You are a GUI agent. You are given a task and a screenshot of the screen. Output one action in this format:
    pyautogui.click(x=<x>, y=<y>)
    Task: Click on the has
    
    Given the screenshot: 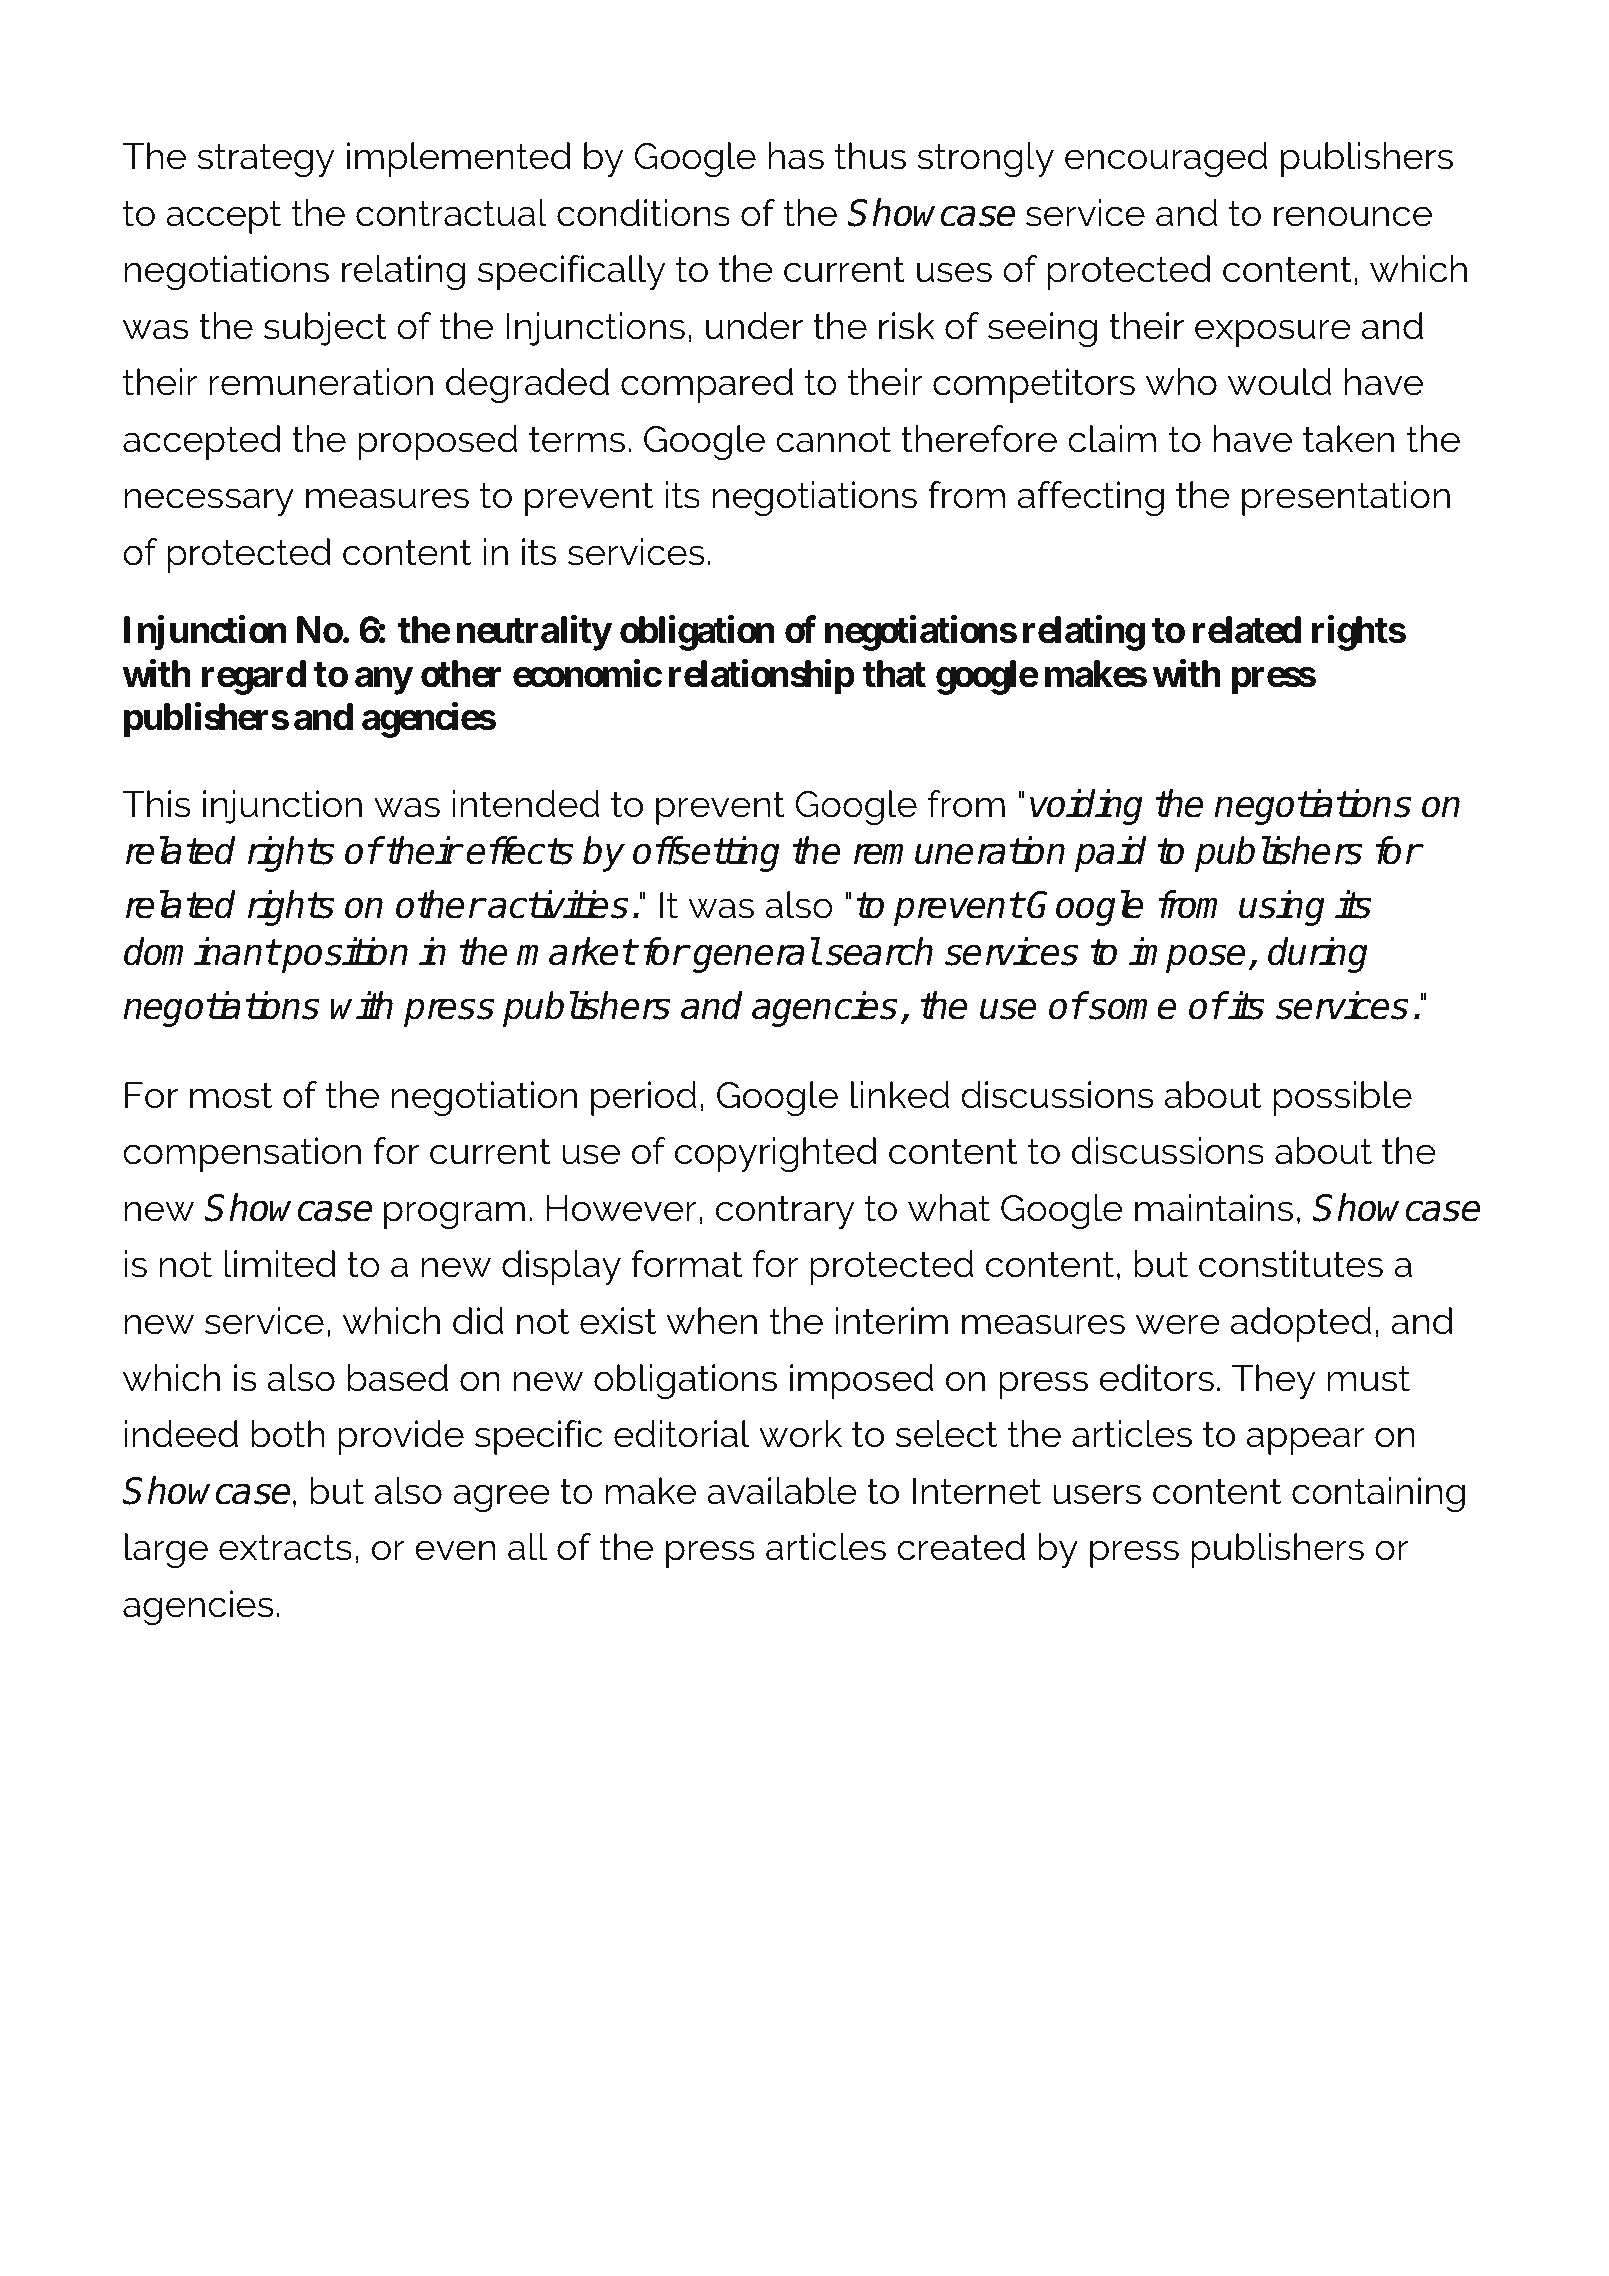 What is the action you would take?
    pyautogui.click(x=796, y=156)
